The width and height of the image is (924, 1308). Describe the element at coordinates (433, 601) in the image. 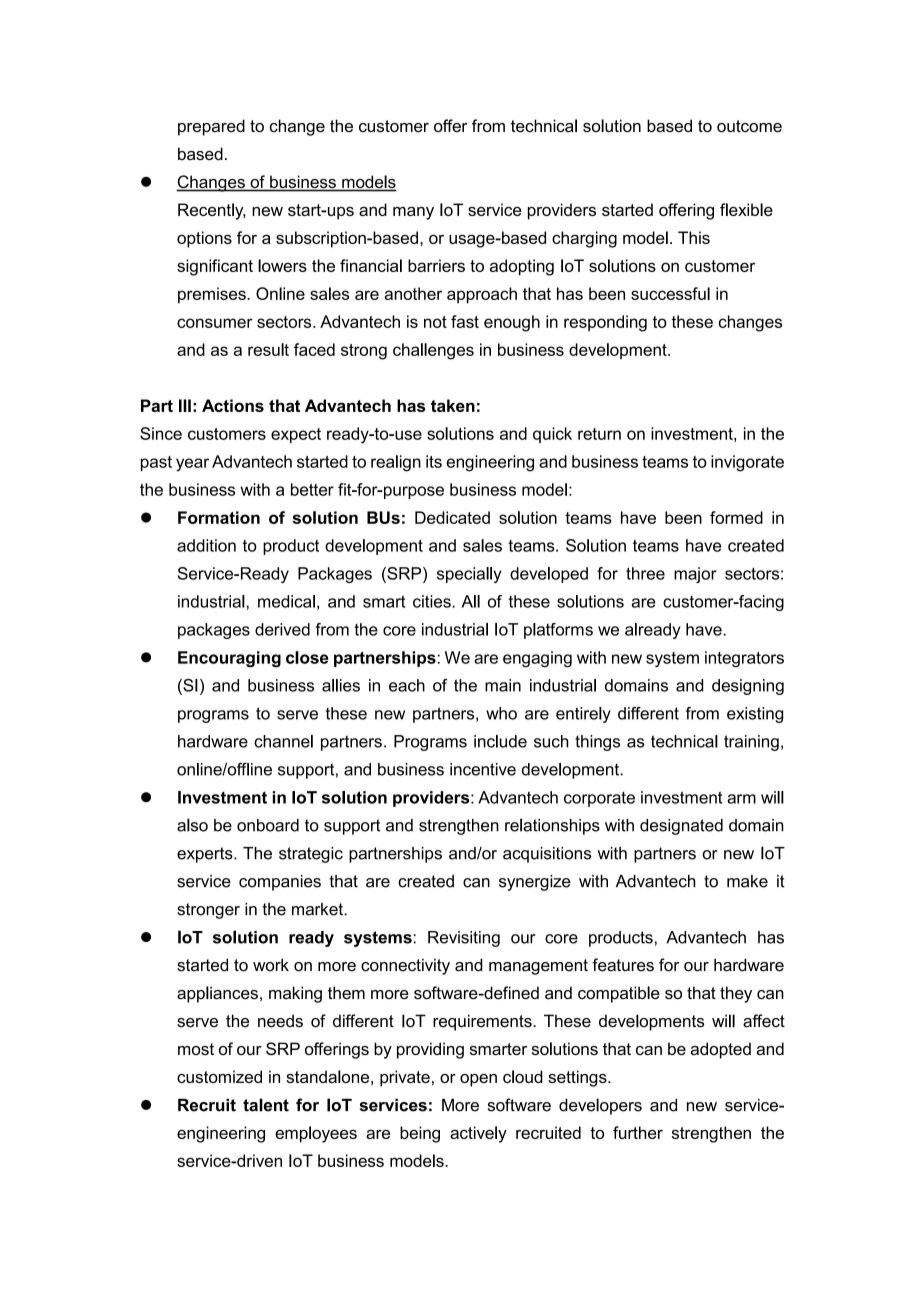

I see `cities` at that location.
